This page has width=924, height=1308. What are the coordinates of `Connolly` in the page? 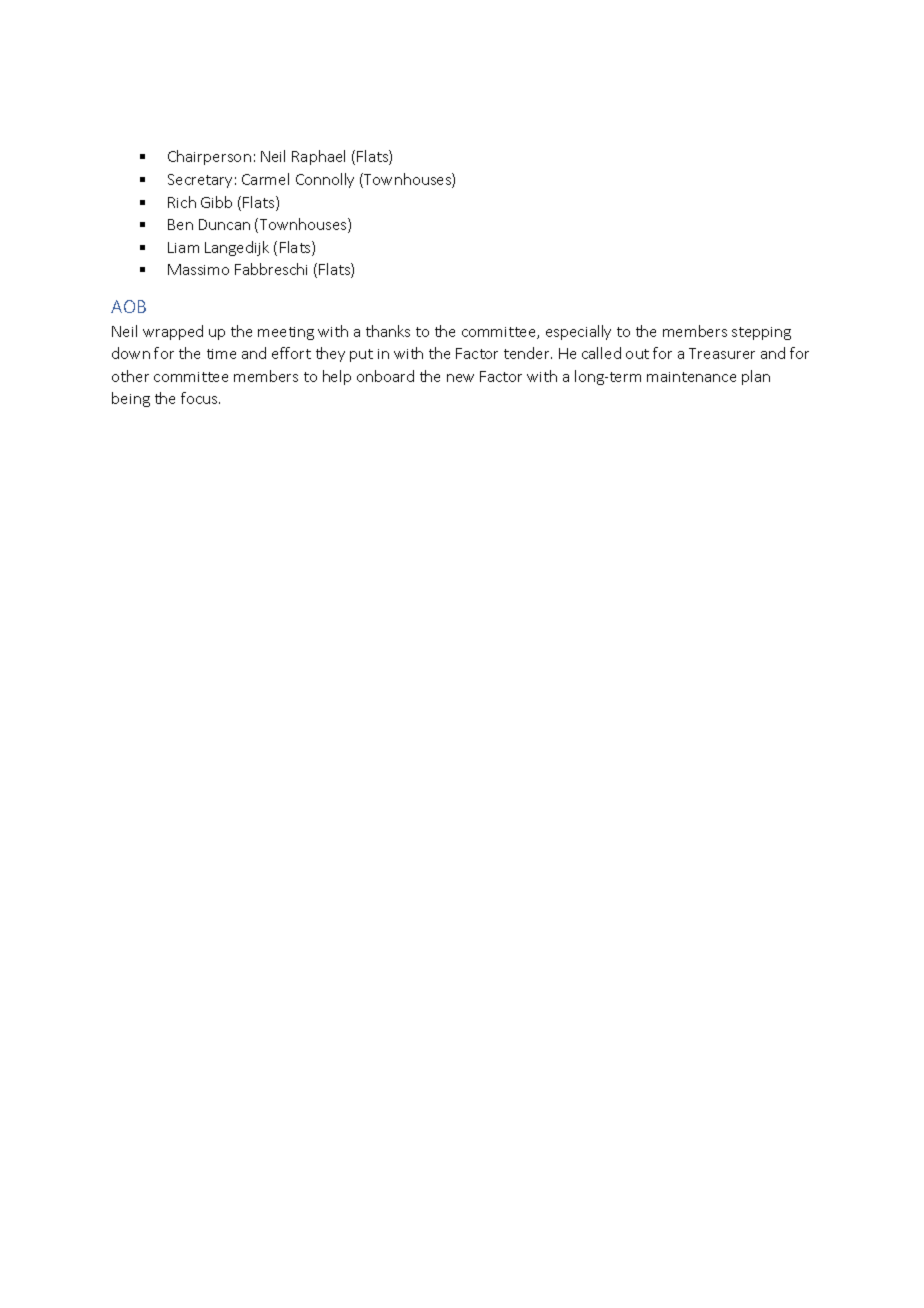 It's located at (325, 180).
